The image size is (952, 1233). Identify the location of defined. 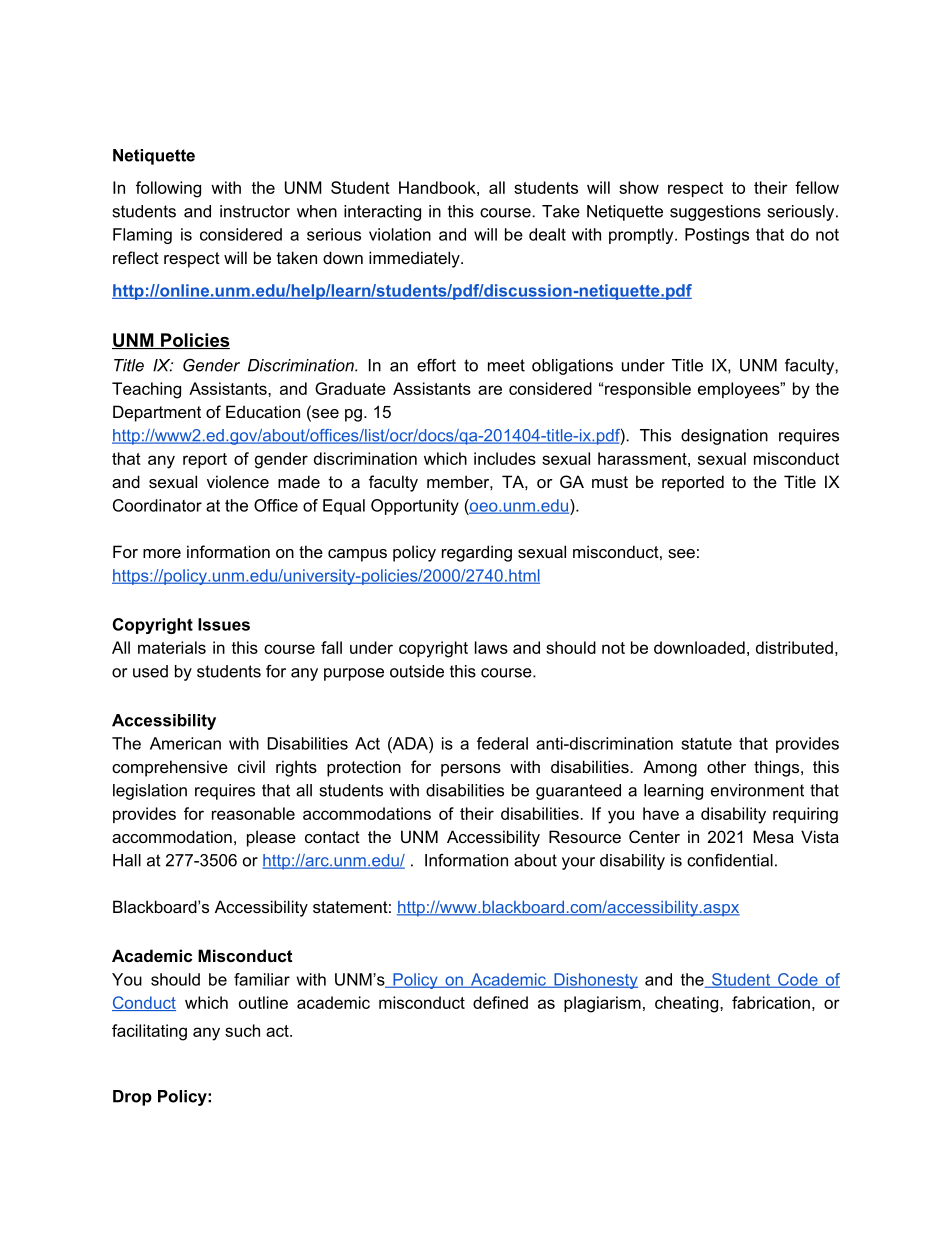
(500, 1002).
